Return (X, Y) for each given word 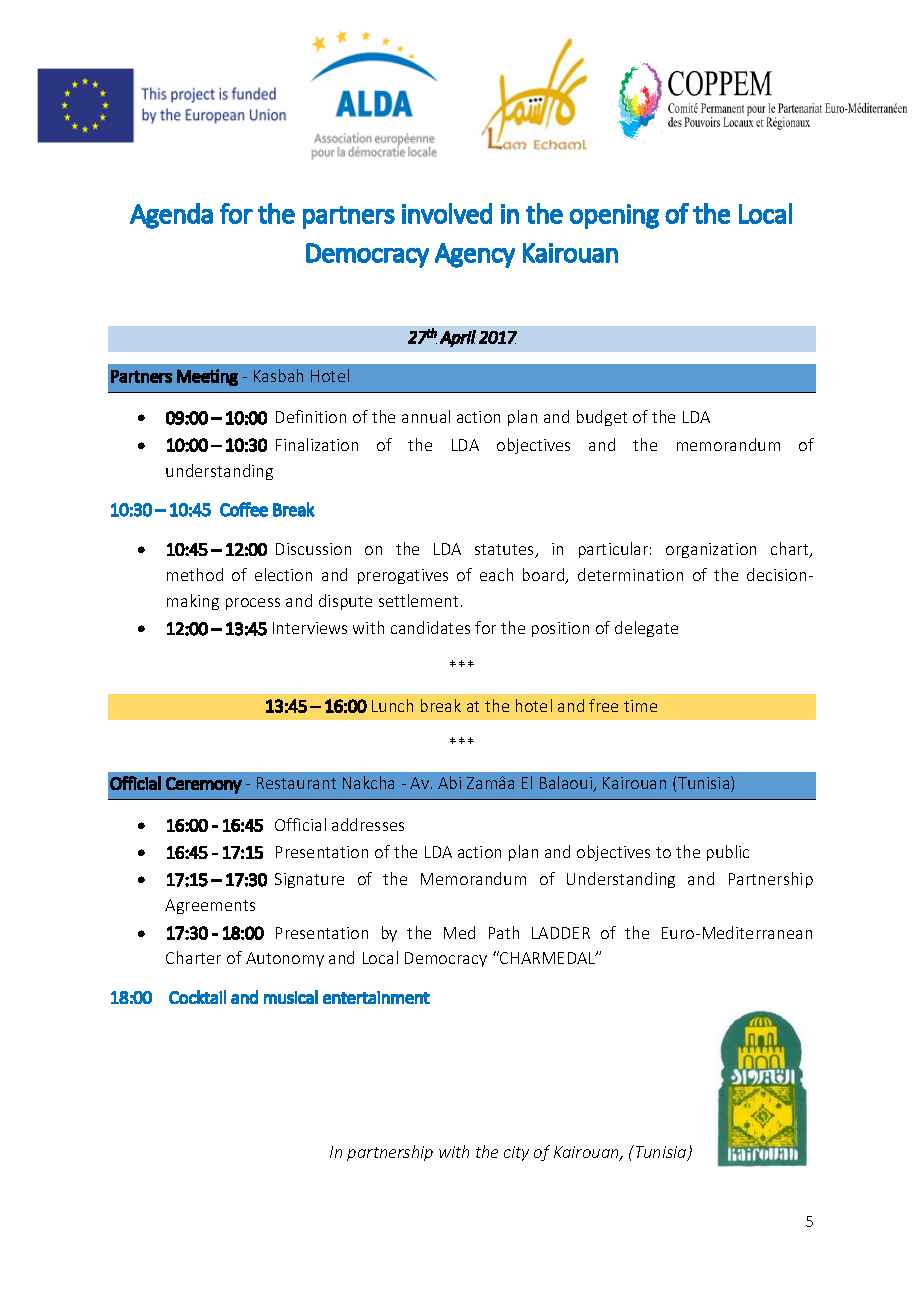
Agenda (171, 216)
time (640, 706)
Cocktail (197, 997)
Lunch (392, 705)
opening (614, 216)
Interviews (310, 628)
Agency (475, 255)
